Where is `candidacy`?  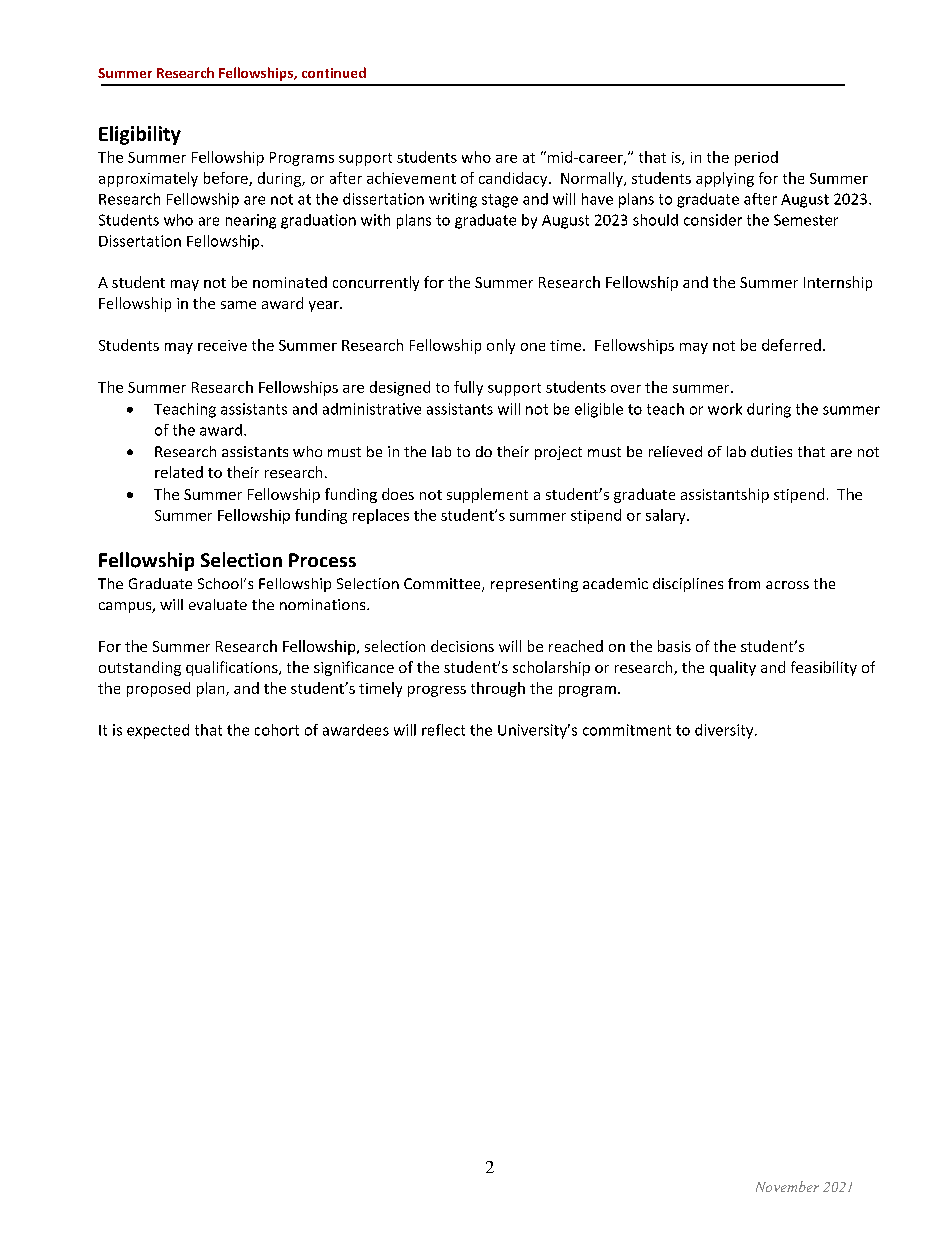
candidacy is located at coordinates (514, 179).
